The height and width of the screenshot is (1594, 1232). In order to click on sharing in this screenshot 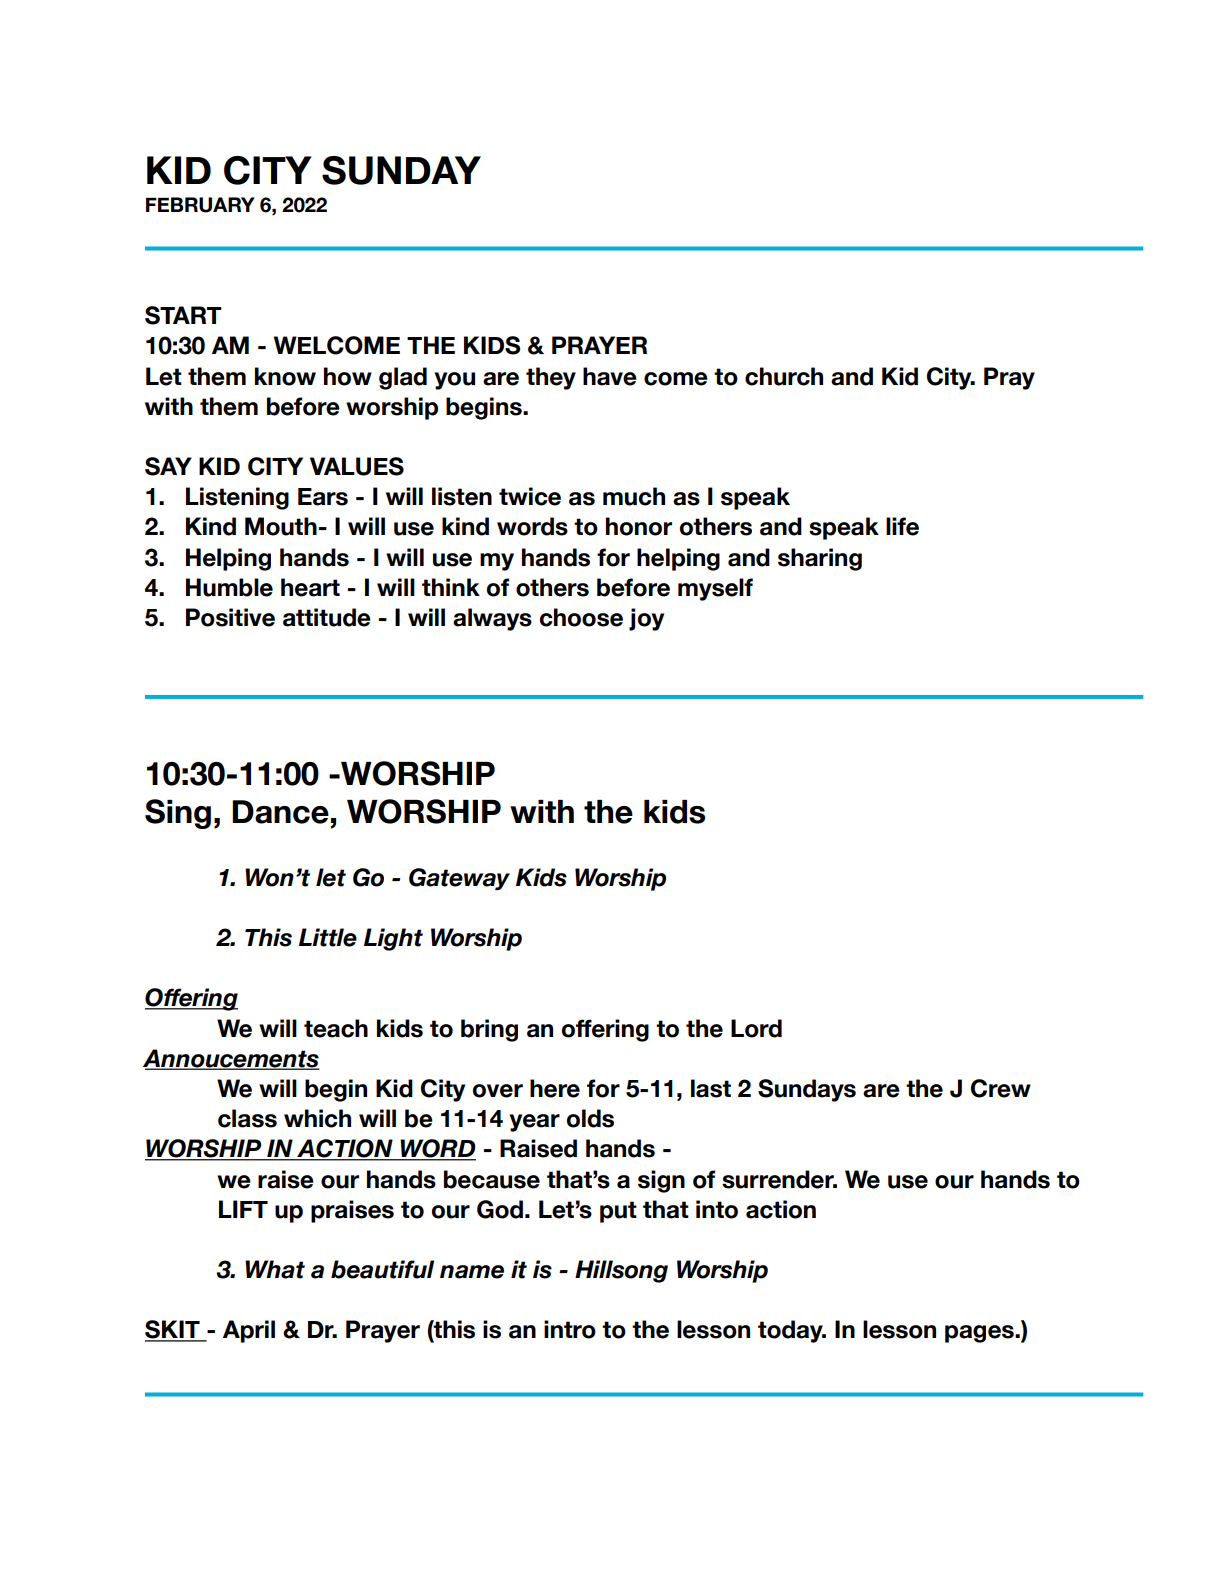, I will do `click(820, 559)`.
